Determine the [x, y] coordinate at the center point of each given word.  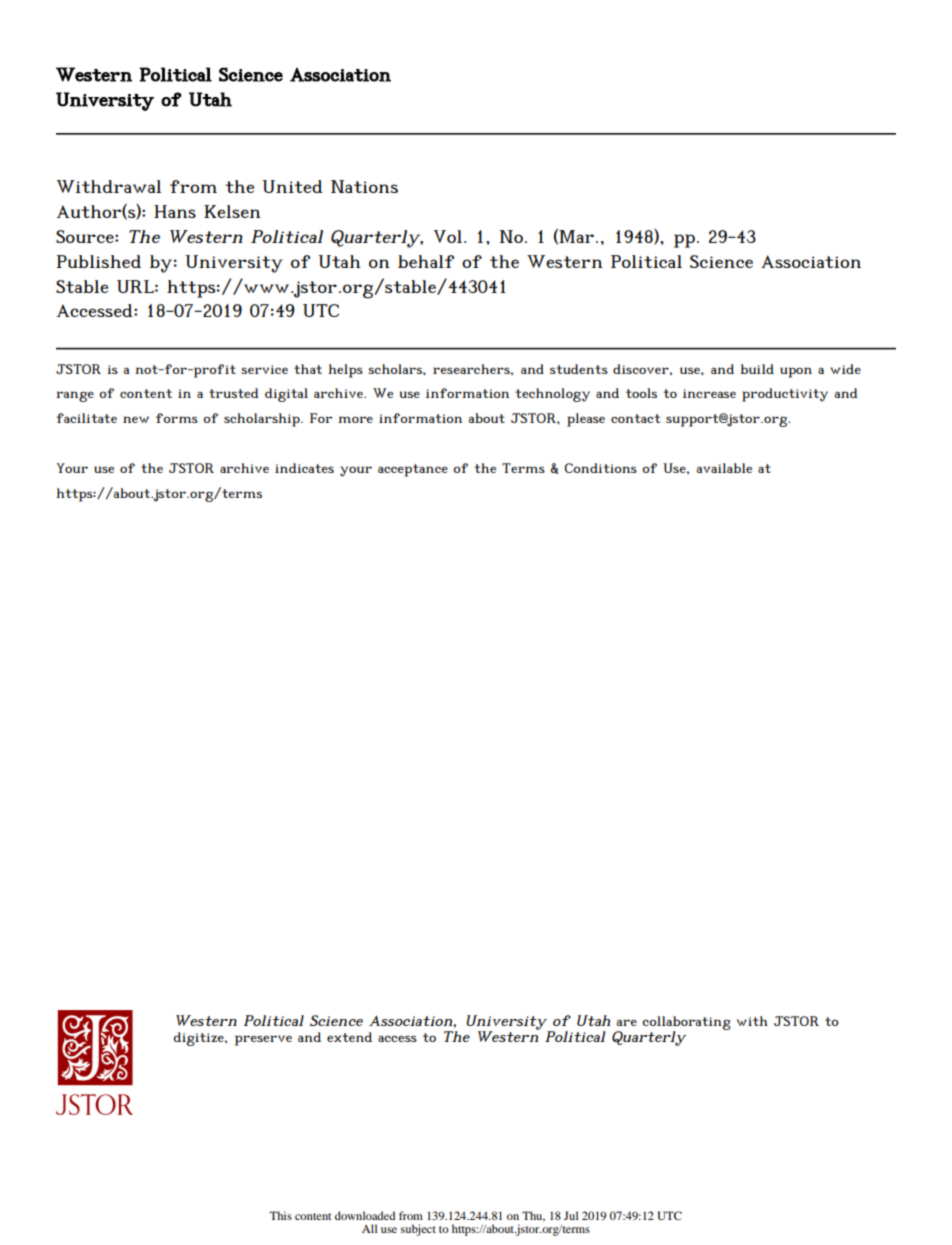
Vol [449, 236]
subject [418, 1230]
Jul [571, 1215]
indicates [304, 468]
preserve [263, 1040]
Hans [175, 211]
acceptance [413, 470]
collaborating [686, 1024]
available [724, 468]
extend [349, 1037]
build [757, 369]
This [280, 1215]
